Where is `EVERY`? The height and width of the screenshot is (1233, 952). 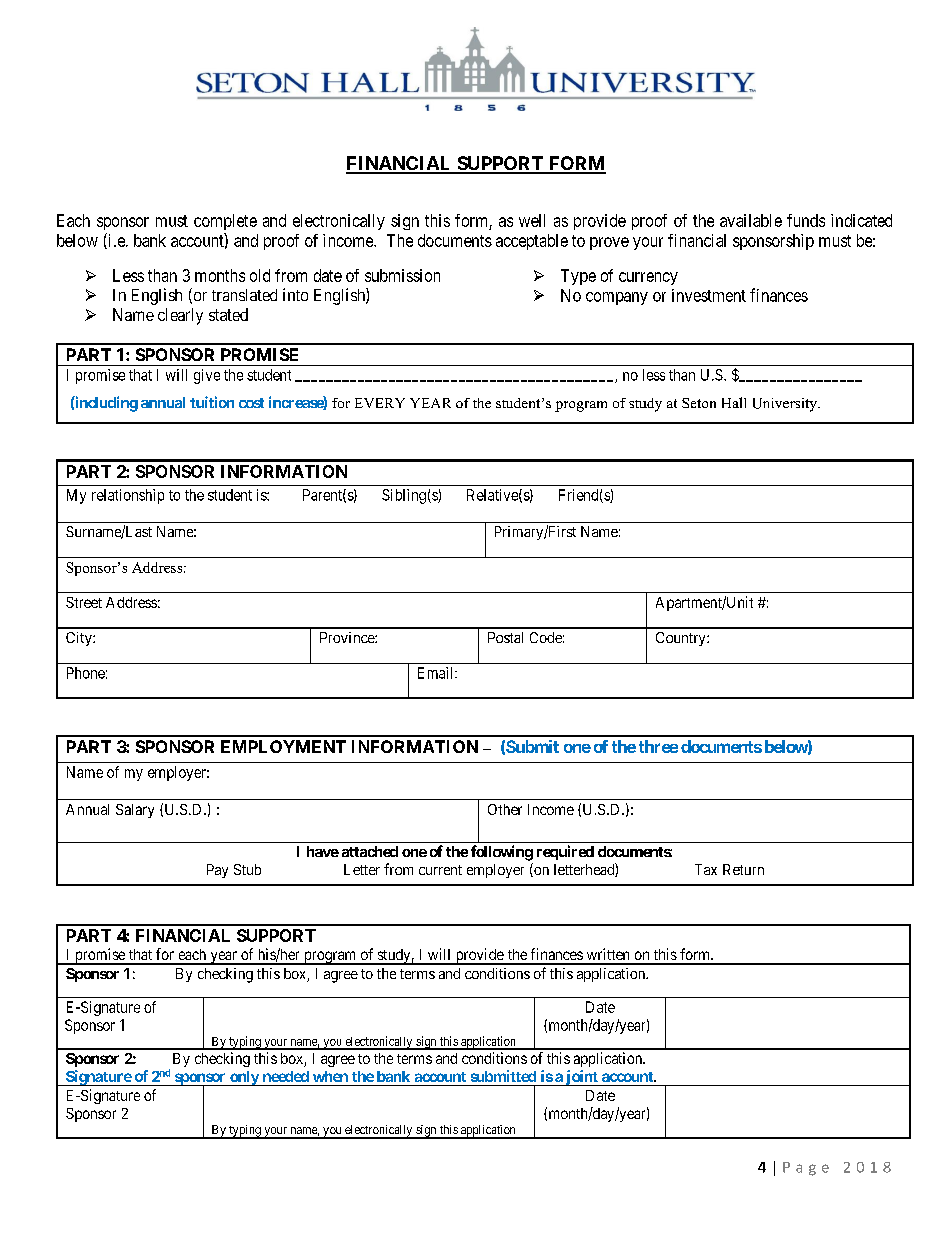 EVERY is located at coordinates (380, 403).
